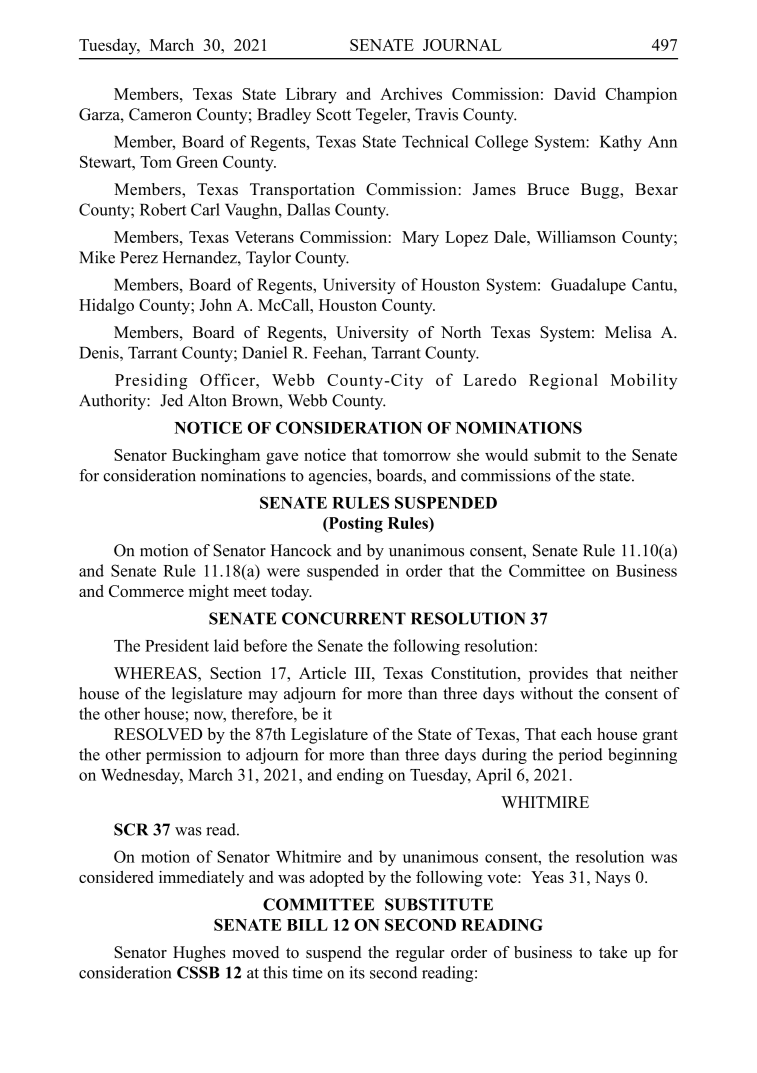 This document has height=1073, width=757. What do you see at coordinates (558, 675) in the document?
I see `provides` at bounding box center [558, 675].
